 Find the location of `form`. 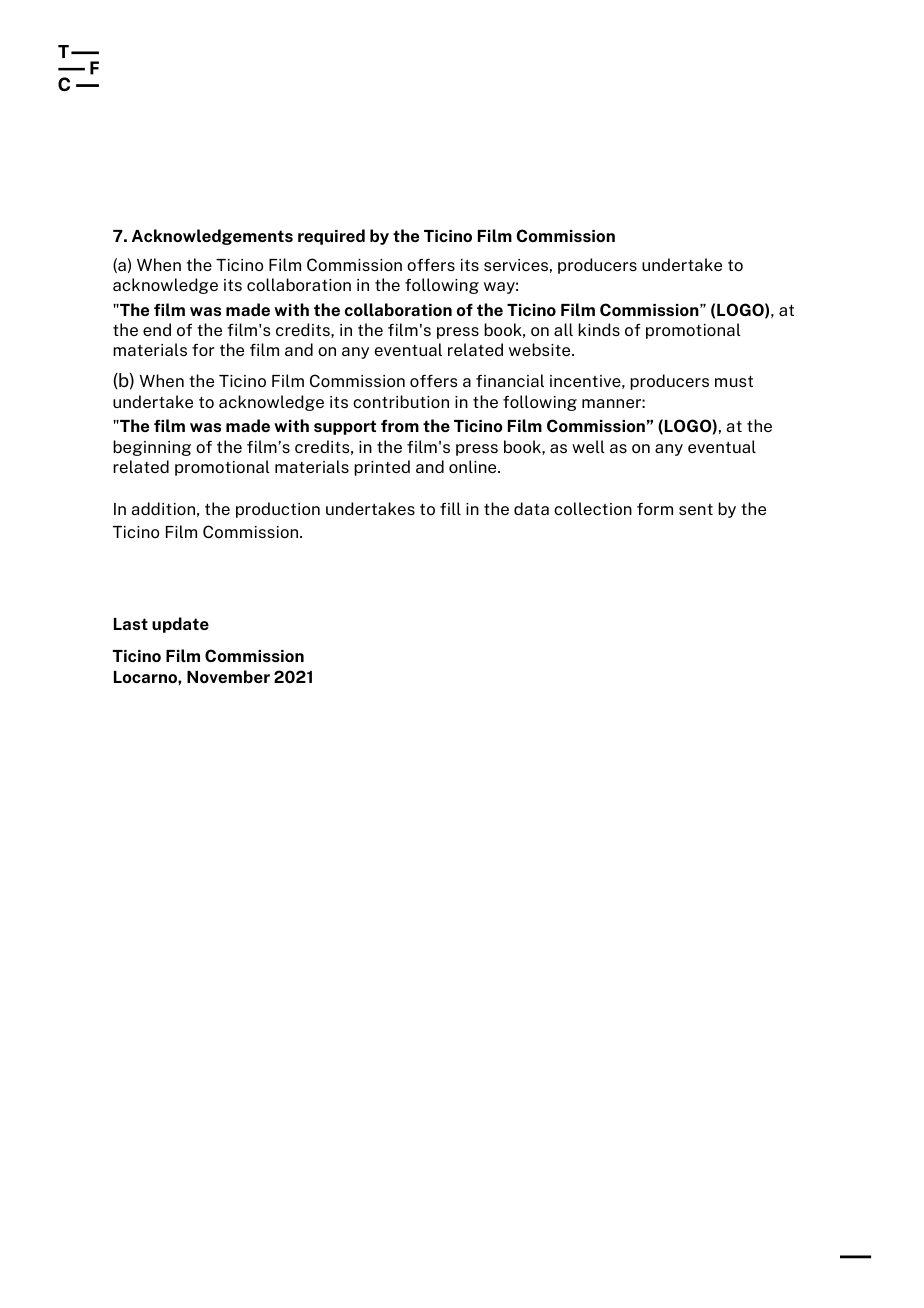

form is located at coordinates (655, 509).
